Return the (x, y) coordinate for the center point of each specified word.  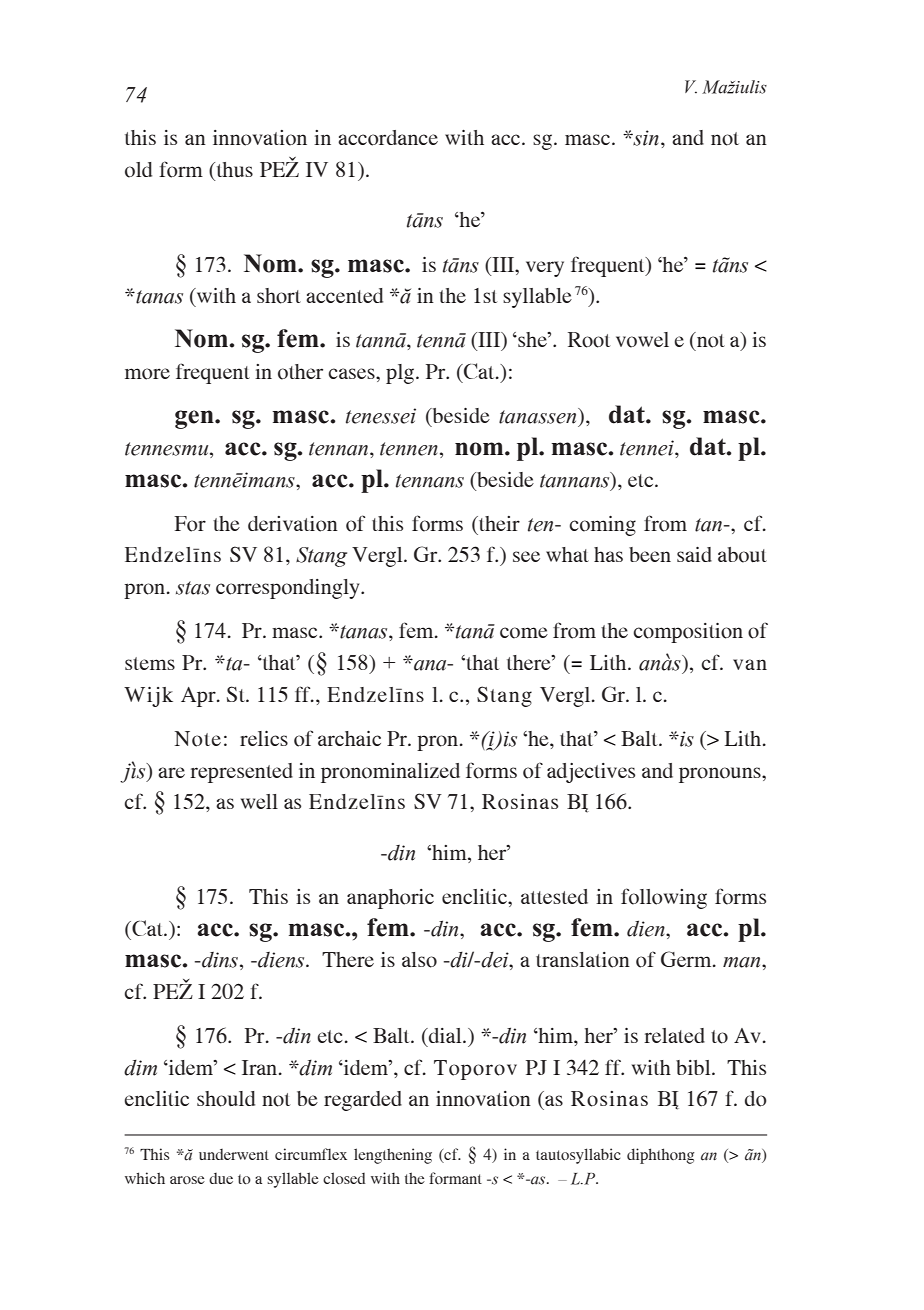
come (524, 633)
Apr (199, 697)
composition (688, 633)
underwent (234, 1154)
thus (233, 169)
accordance (388, 138)
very (545, 269)
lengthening (393, 1156)
